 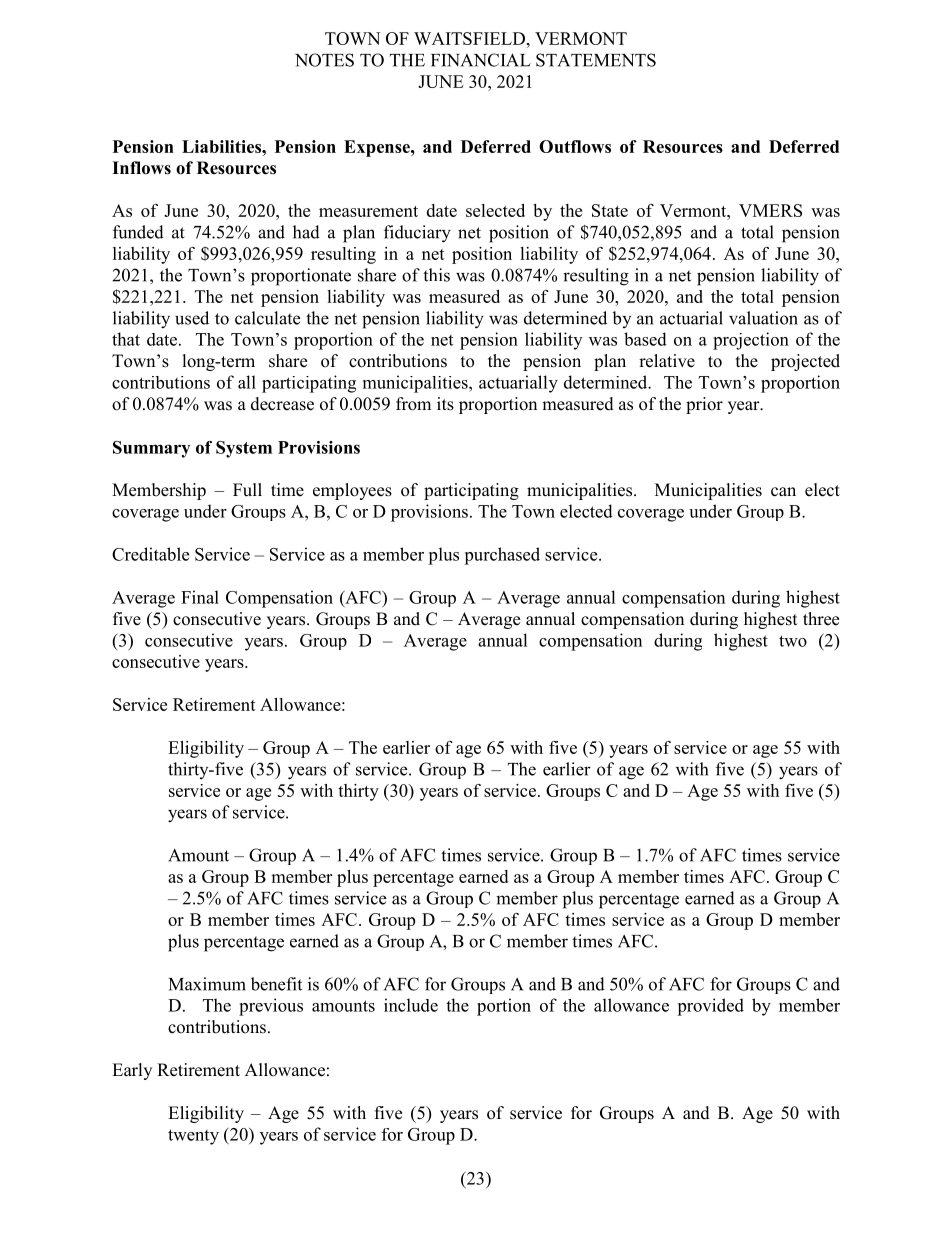 I want to click on two, so click(x=793, y=641).
